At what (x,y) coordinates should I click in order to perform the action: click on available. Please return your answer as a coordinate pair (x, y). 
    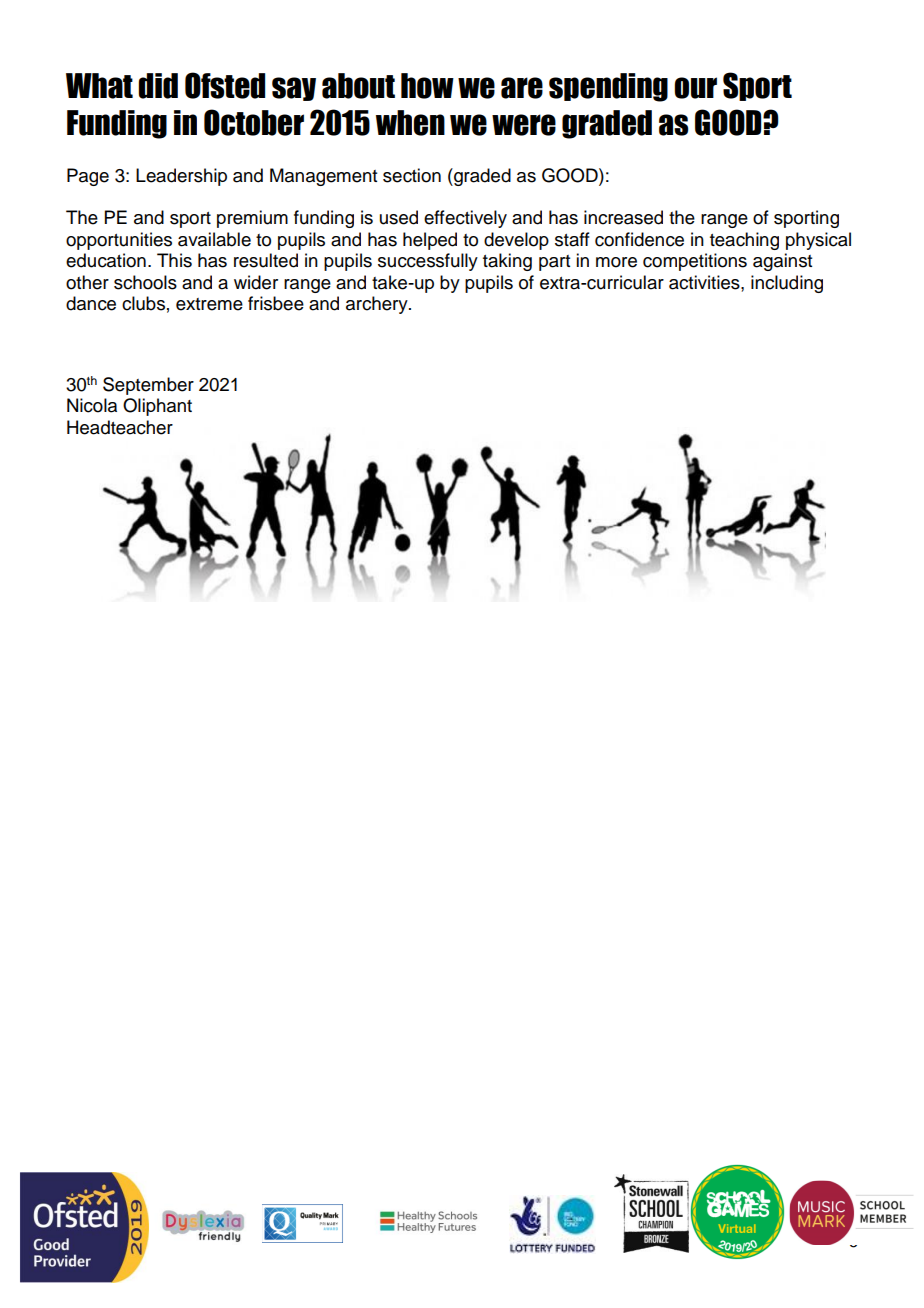
    Looking at the image, I should click on (214, 239).
